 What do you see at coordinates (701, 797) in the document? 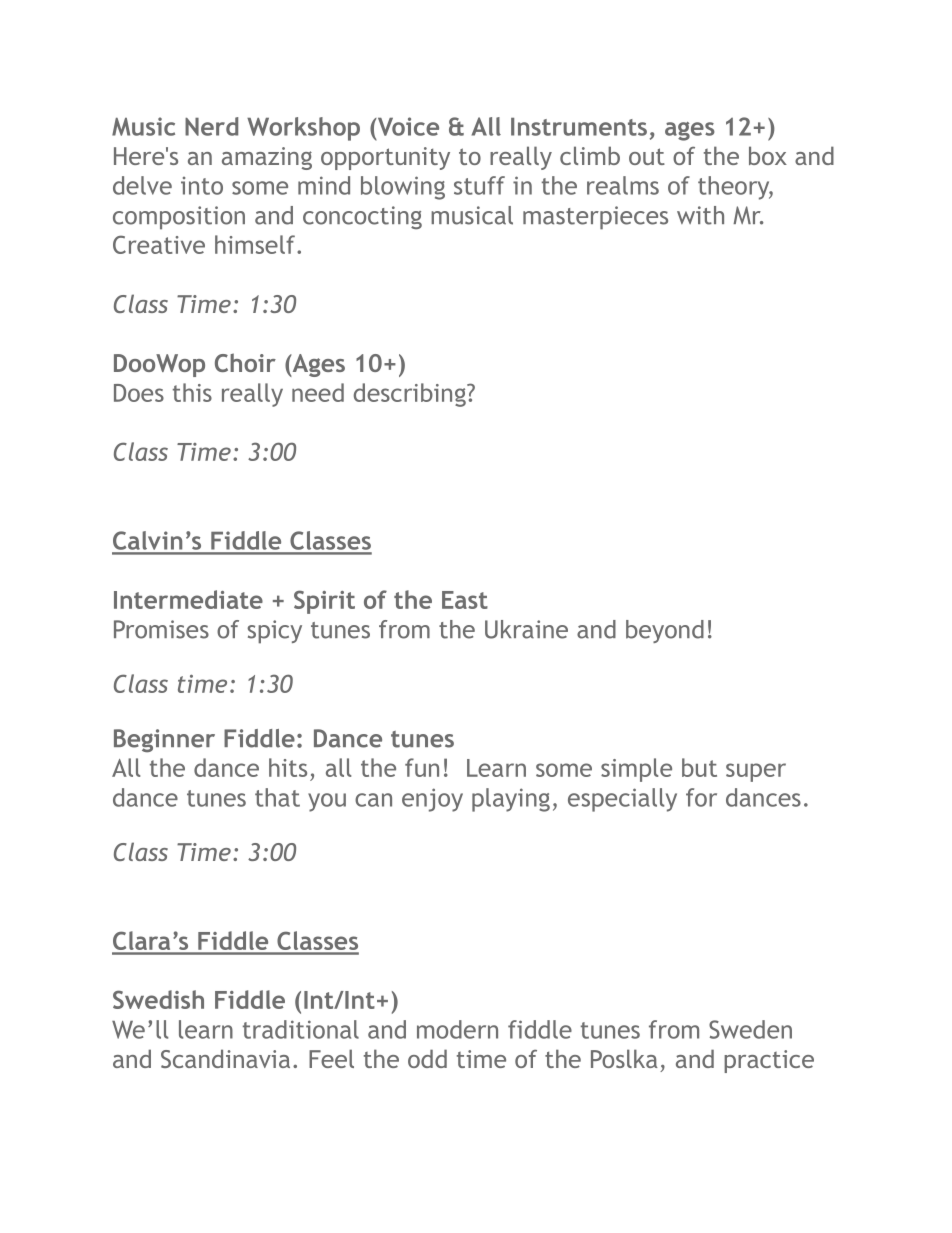
I see `for` at bounding box center [701, 797].
